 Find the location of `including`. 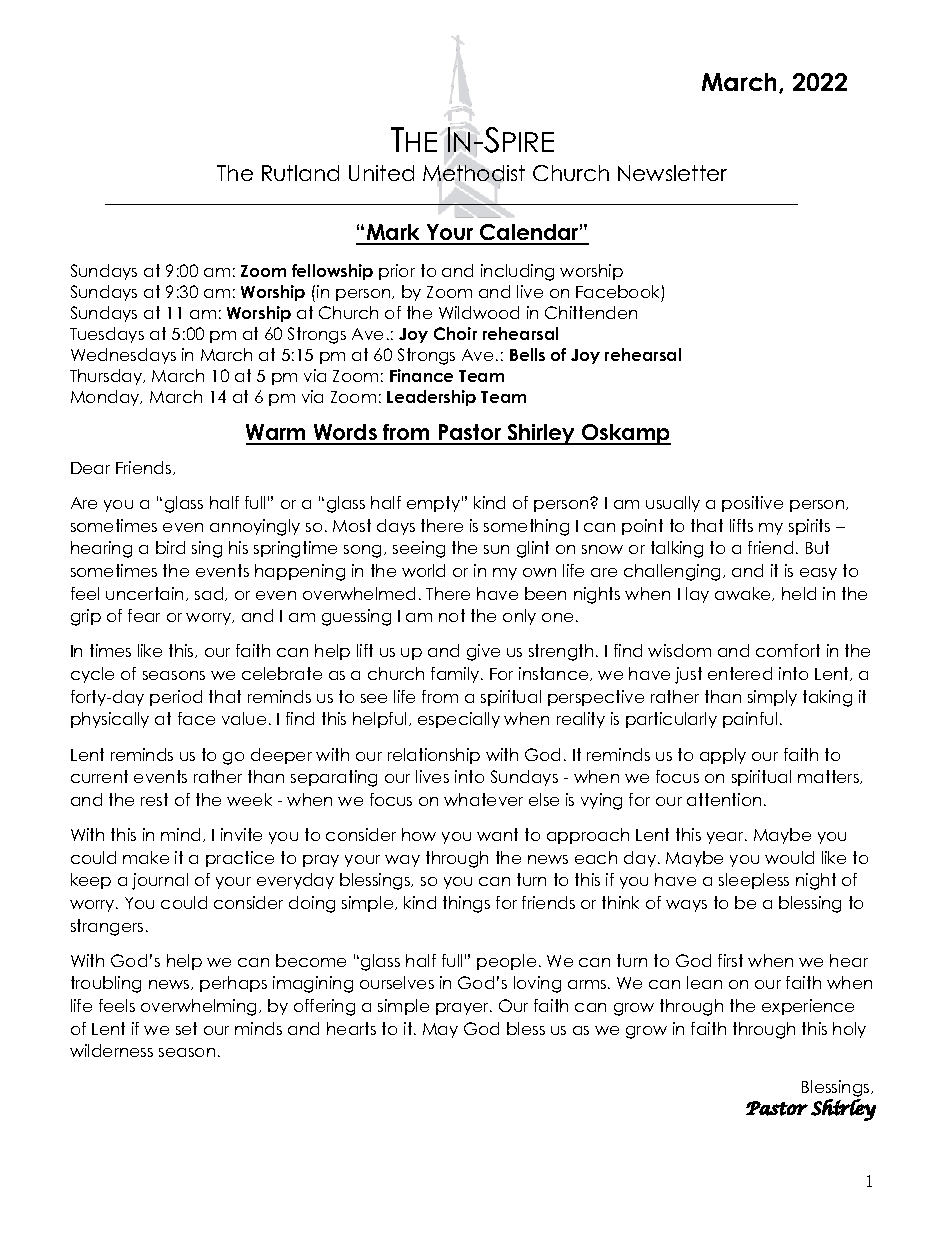

including is located at coordinates (517, 272).
